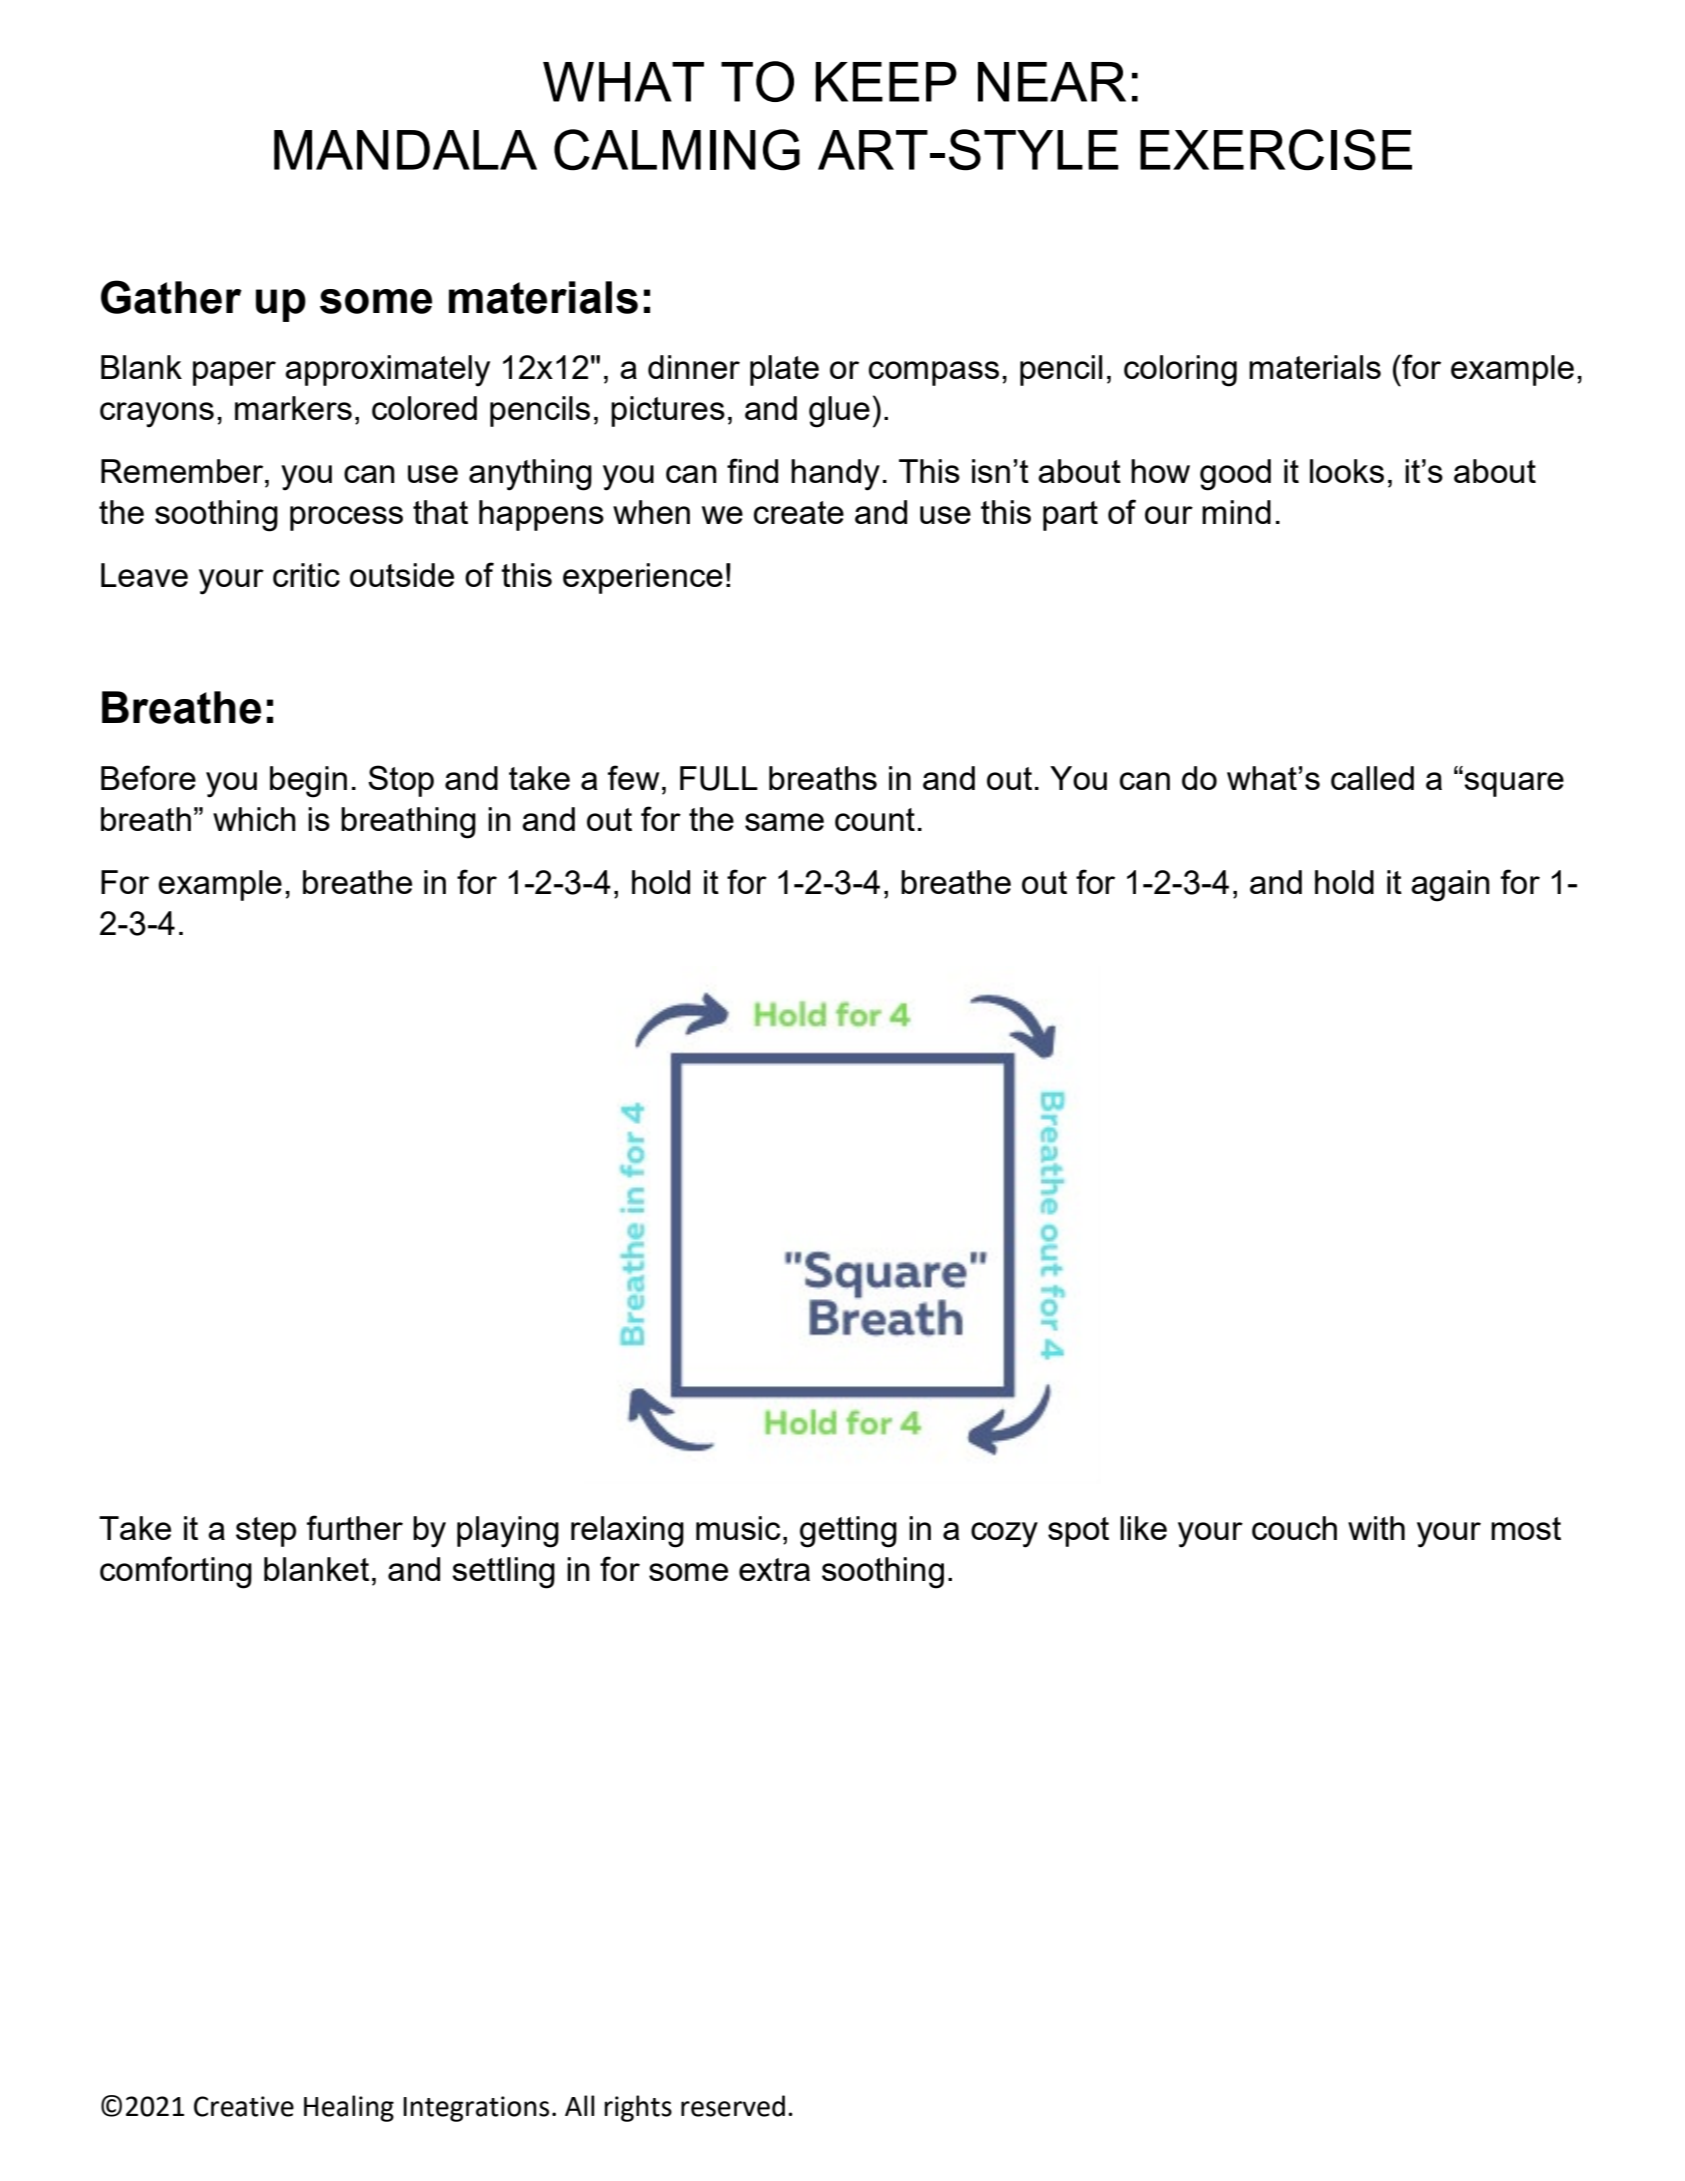 The width and height of the image is (1685, 2181). I want to click on EXERCISE, so click(1276, 150).
